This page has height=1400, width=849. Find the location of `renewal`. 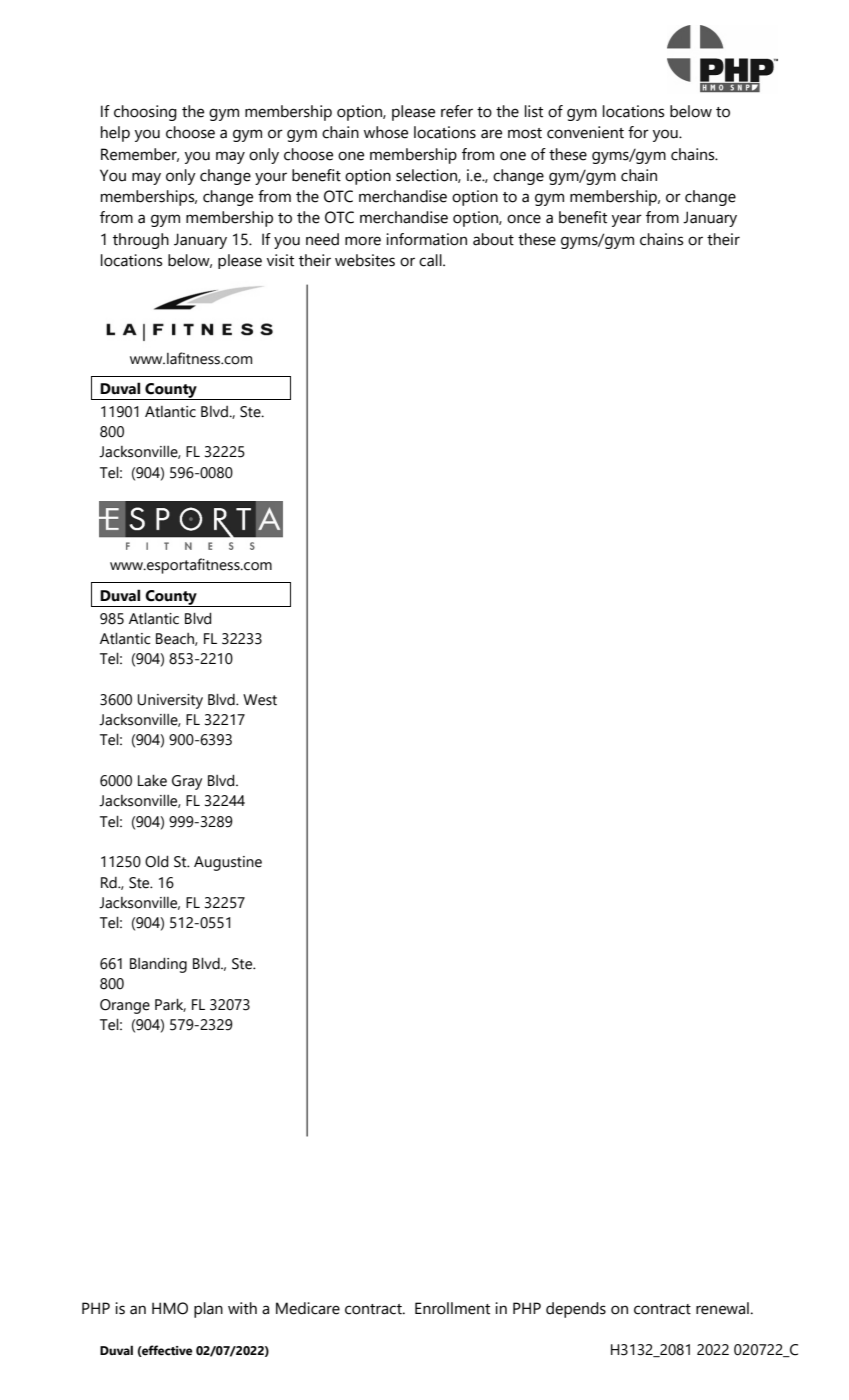

renewal is located at coordinates (722, 1308).
